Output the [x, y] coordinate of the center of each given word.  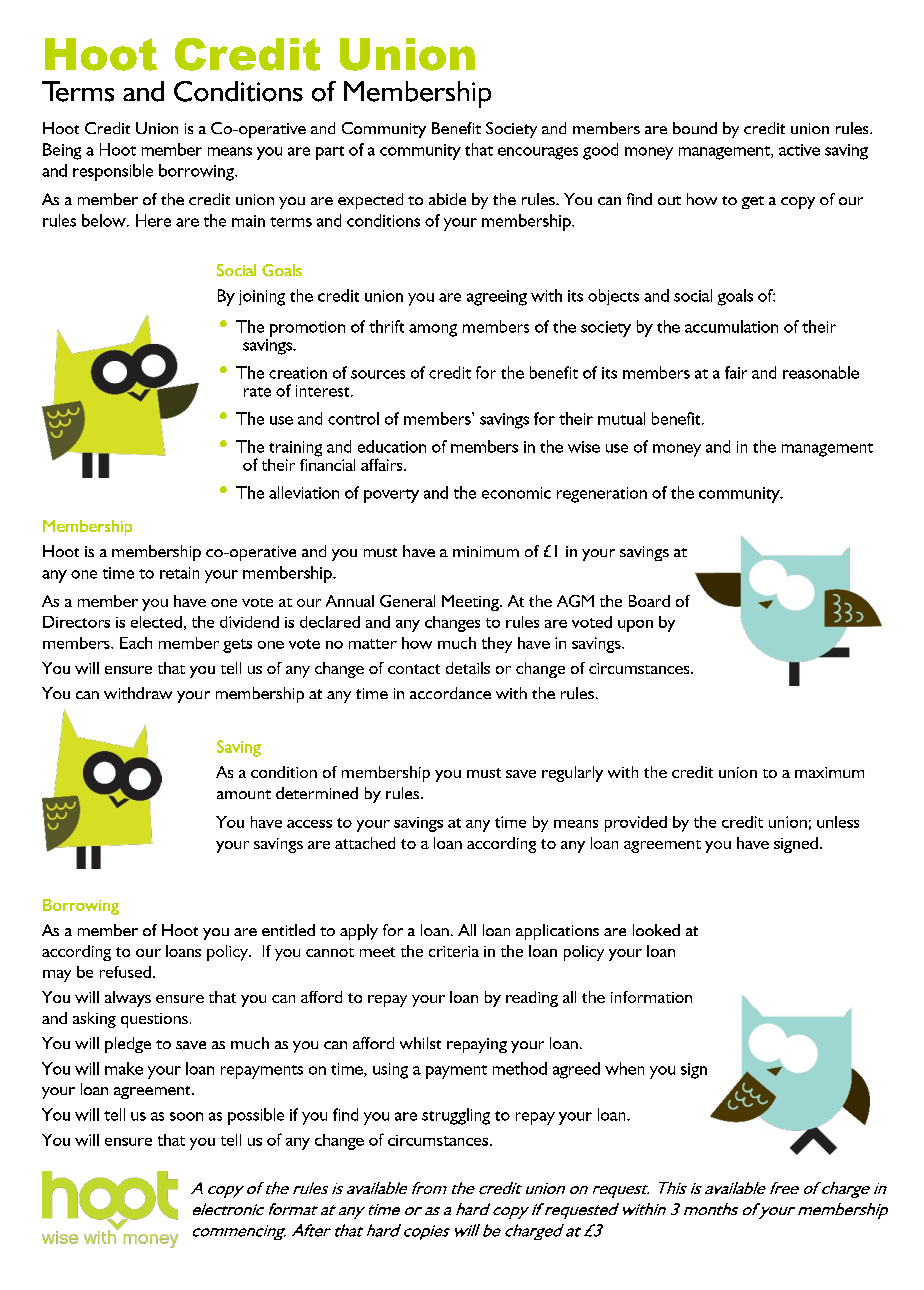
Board [649, 601]
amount [244, 794]
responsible [113, 172]
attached [365, 843]
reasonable [821, 372]
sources [378, 374]
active [799, 150]
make [124, 1068]
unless [838, 822]
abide [447, 199]
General [407, 601]
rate [257, 392]
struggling [456, 1116]
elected [156, 622]
